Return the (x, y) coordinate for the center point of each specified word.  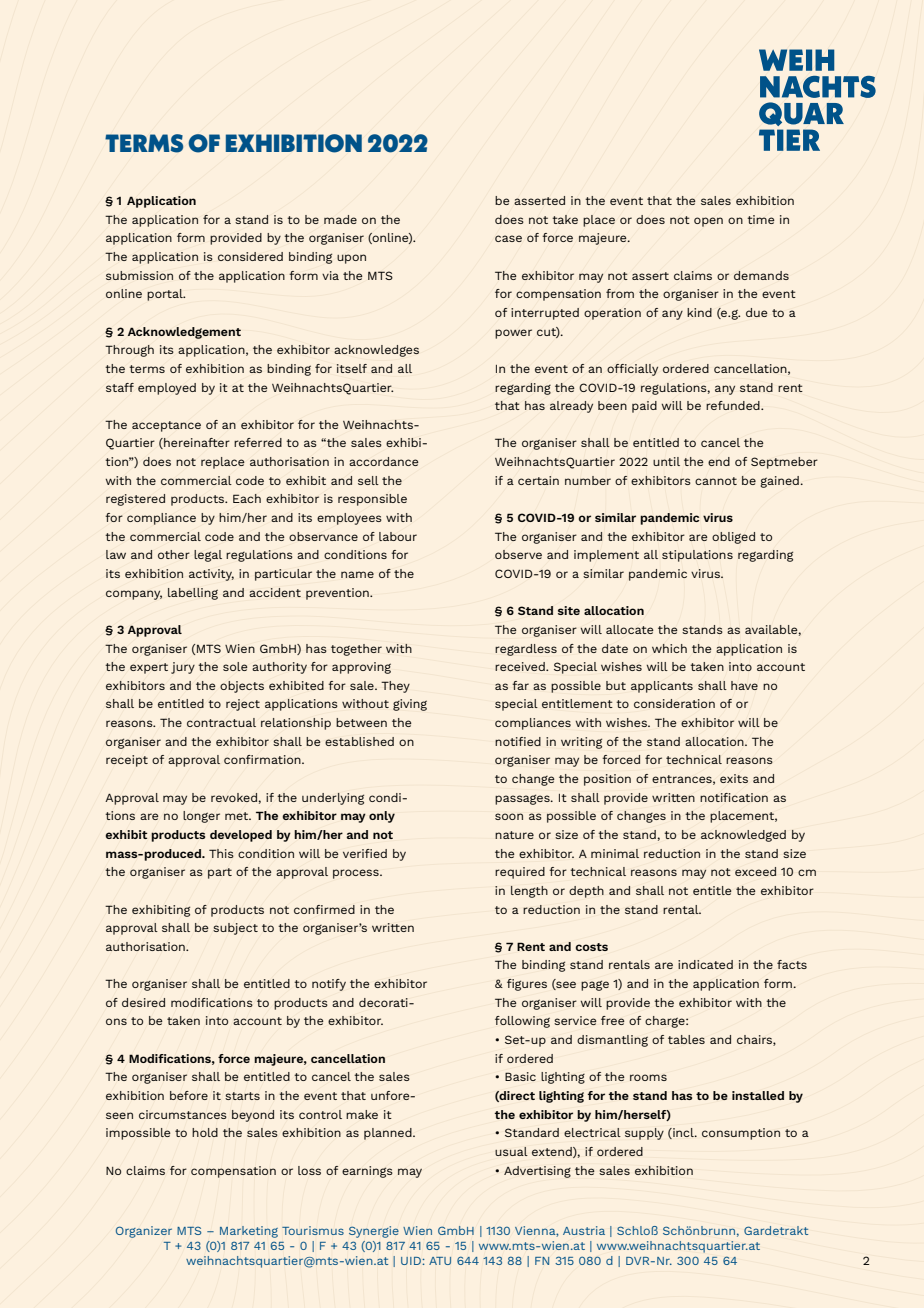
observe (518, 554)
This (221, 853)
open (708, 222)
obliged (733, 538)
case (508, 238)
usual (511, 1151)
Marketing (249, 1232)
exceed (755, 871)
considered (250, 256)
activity (211, 575)
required (520, 873)
